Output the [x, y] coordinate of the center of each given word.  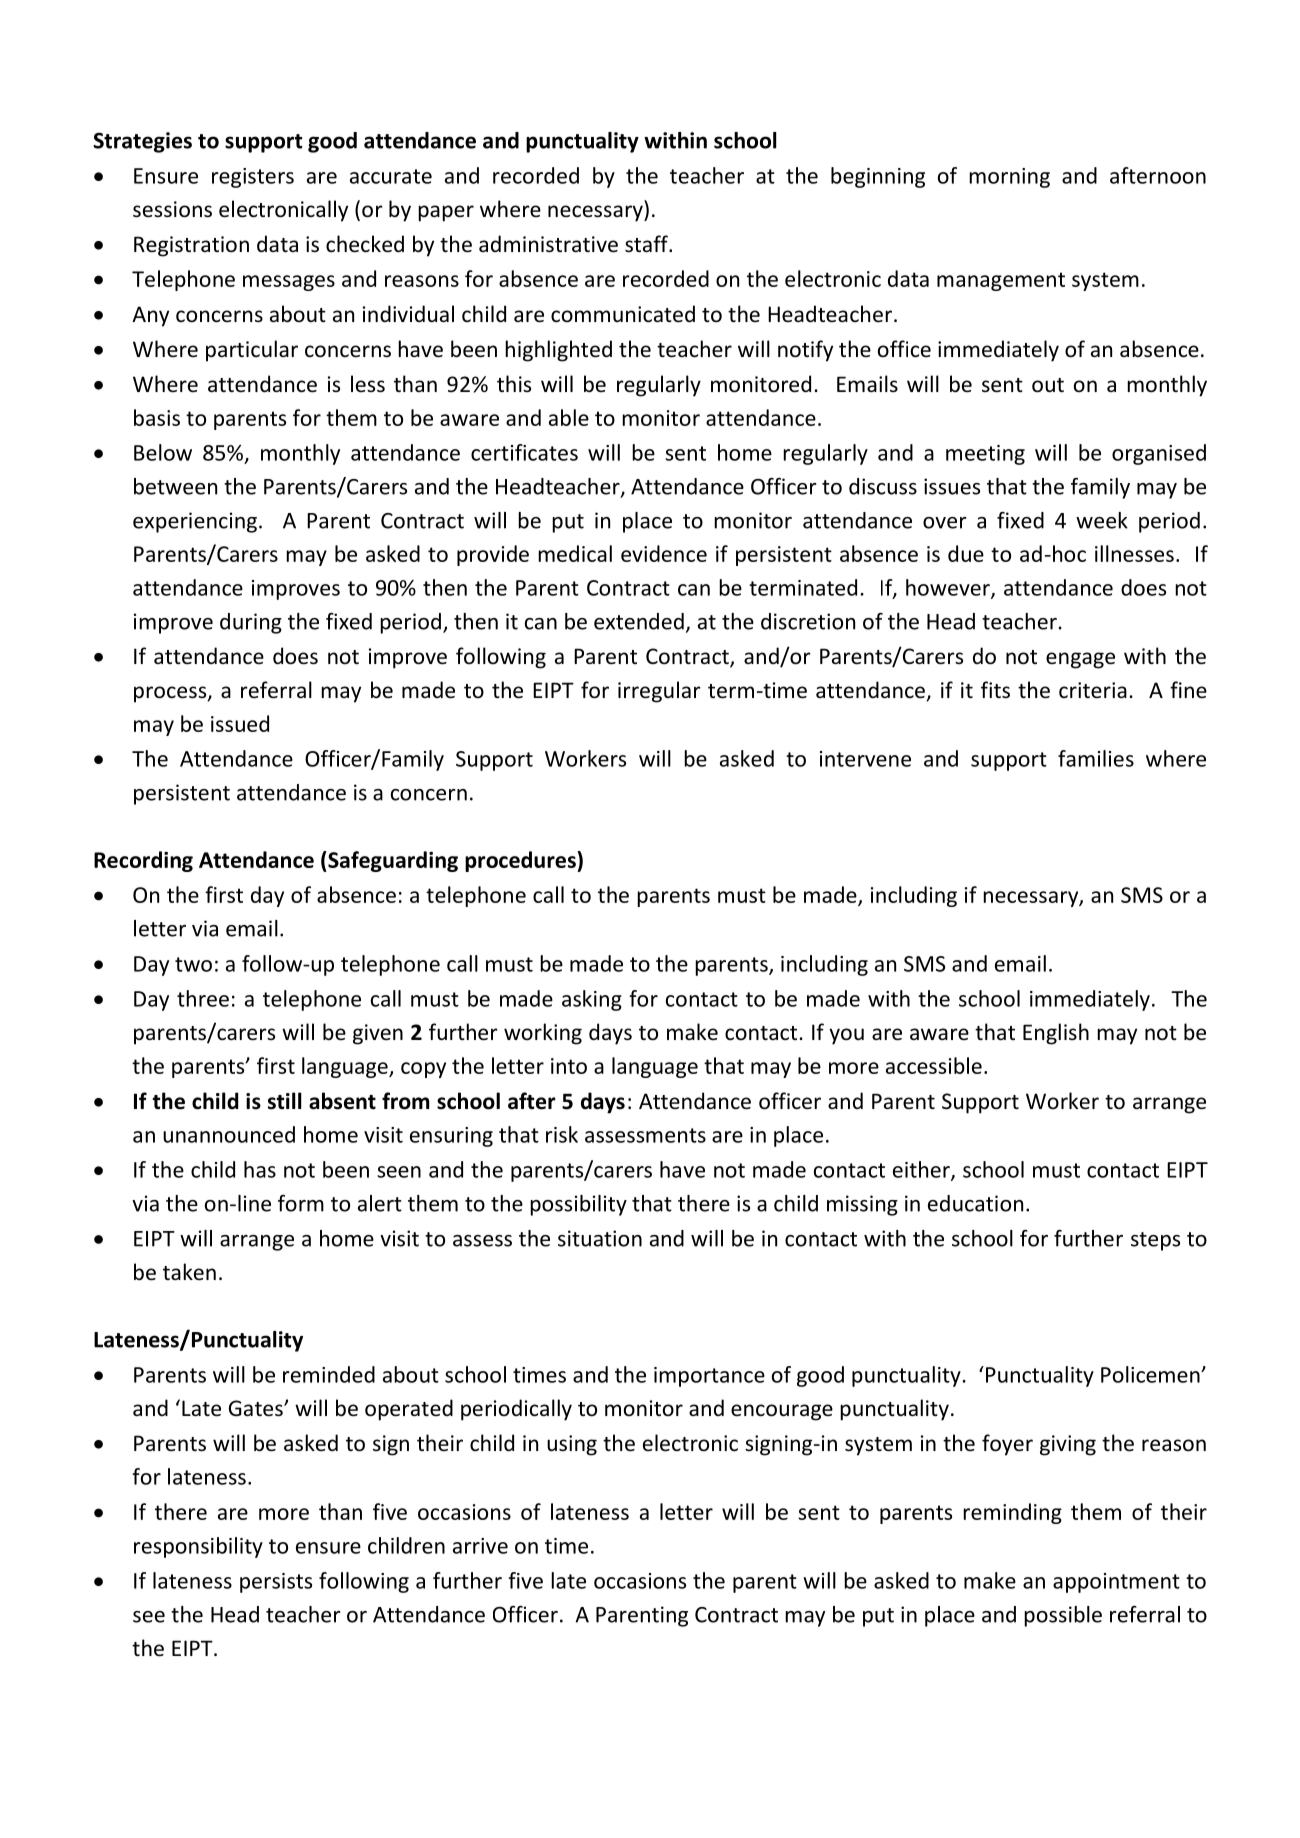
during [251, 623]
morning [1009, 178]
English [1056, 1034]
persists [276, 1583]
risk [562, 1134]
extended [639, 621]
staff [647, 244]
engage [1080, 660]
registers [253, 178]
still [285, 1101]
